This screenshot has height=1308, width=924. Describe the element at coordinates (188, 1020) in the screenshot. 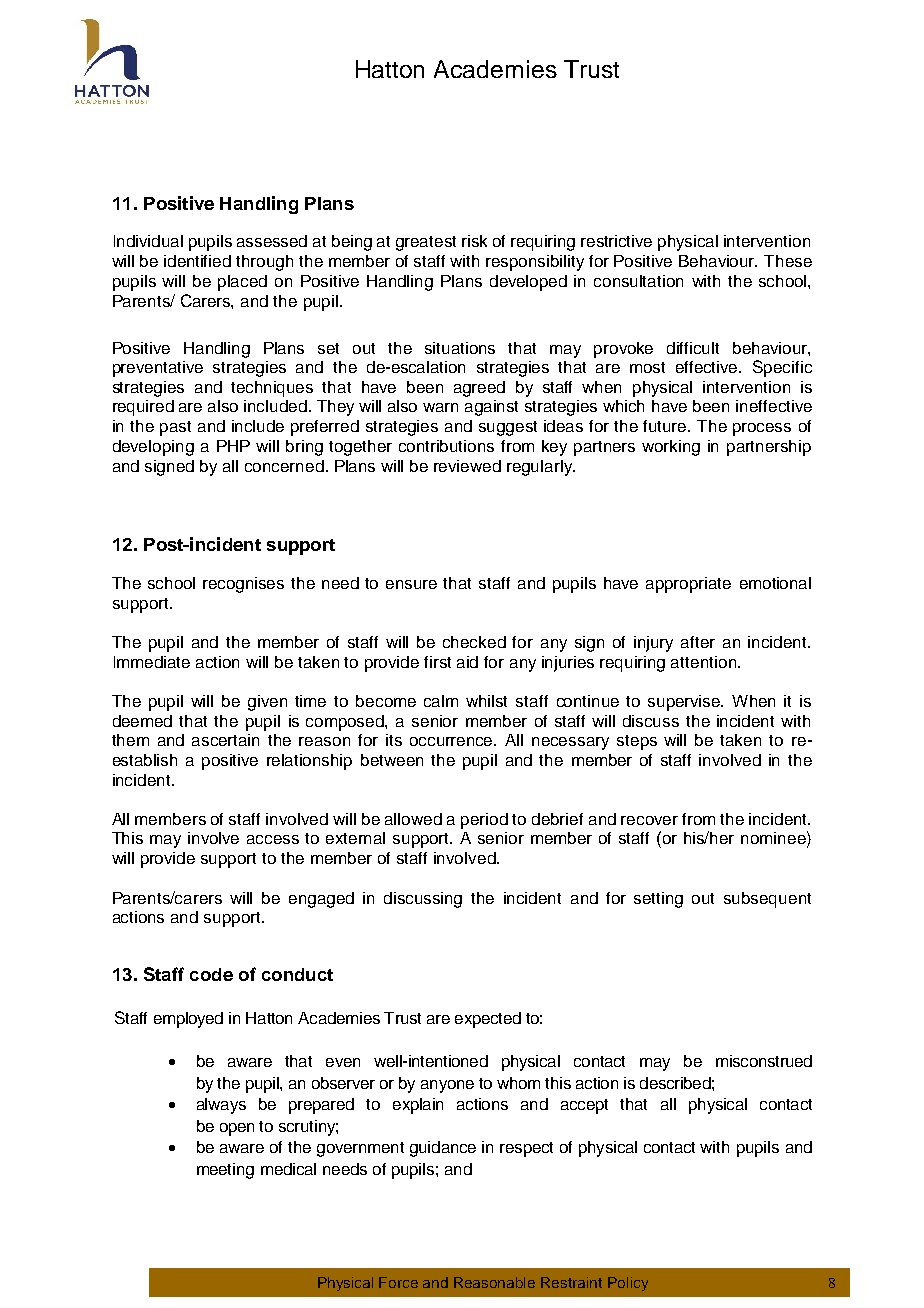

I see `employed` at that location.
